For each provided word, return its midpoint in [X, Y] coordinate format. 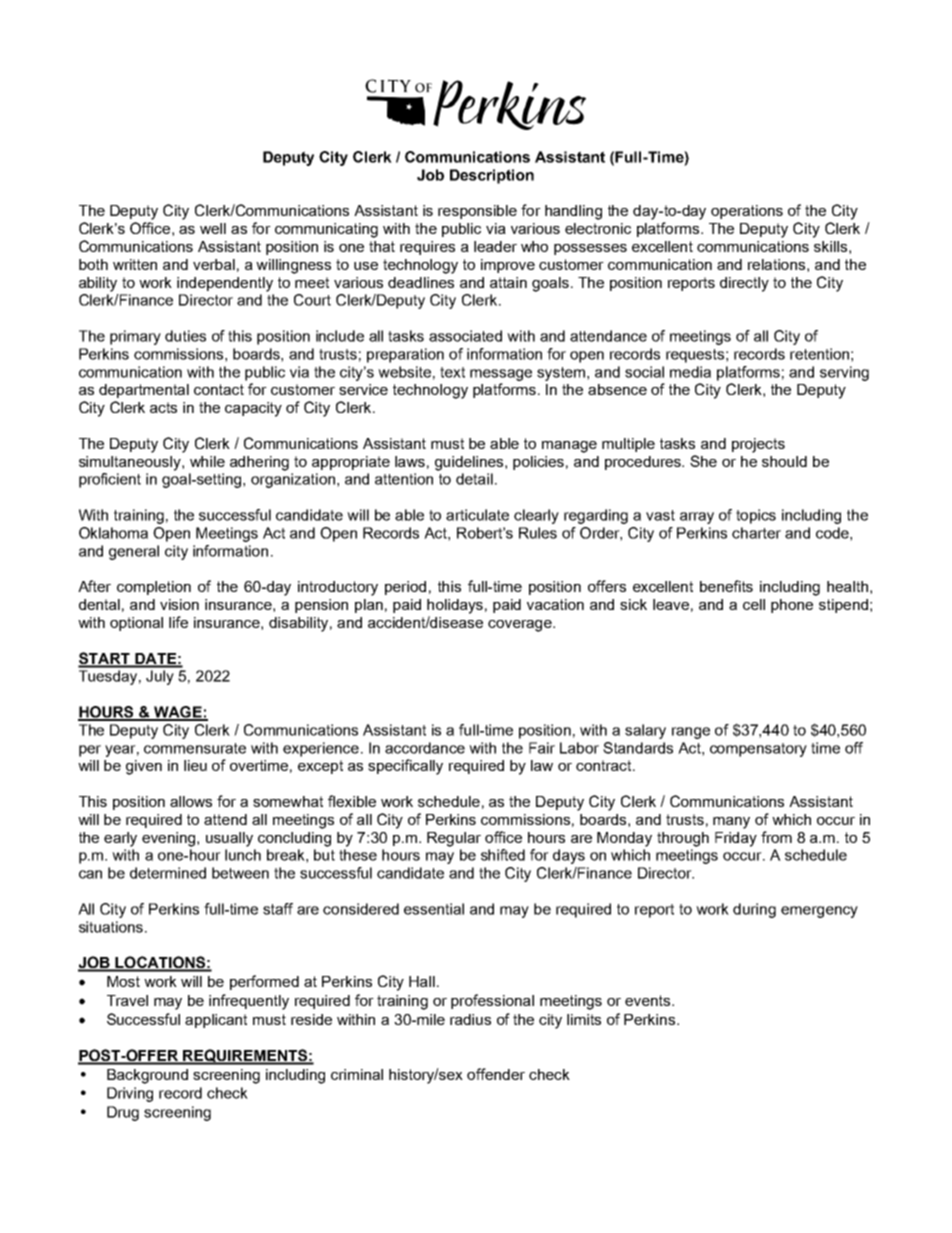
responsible [477, 212]
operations [747, 212]
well [213, 228]
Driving [130, 1094]
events [649, 1000]
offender [496, 1074]
